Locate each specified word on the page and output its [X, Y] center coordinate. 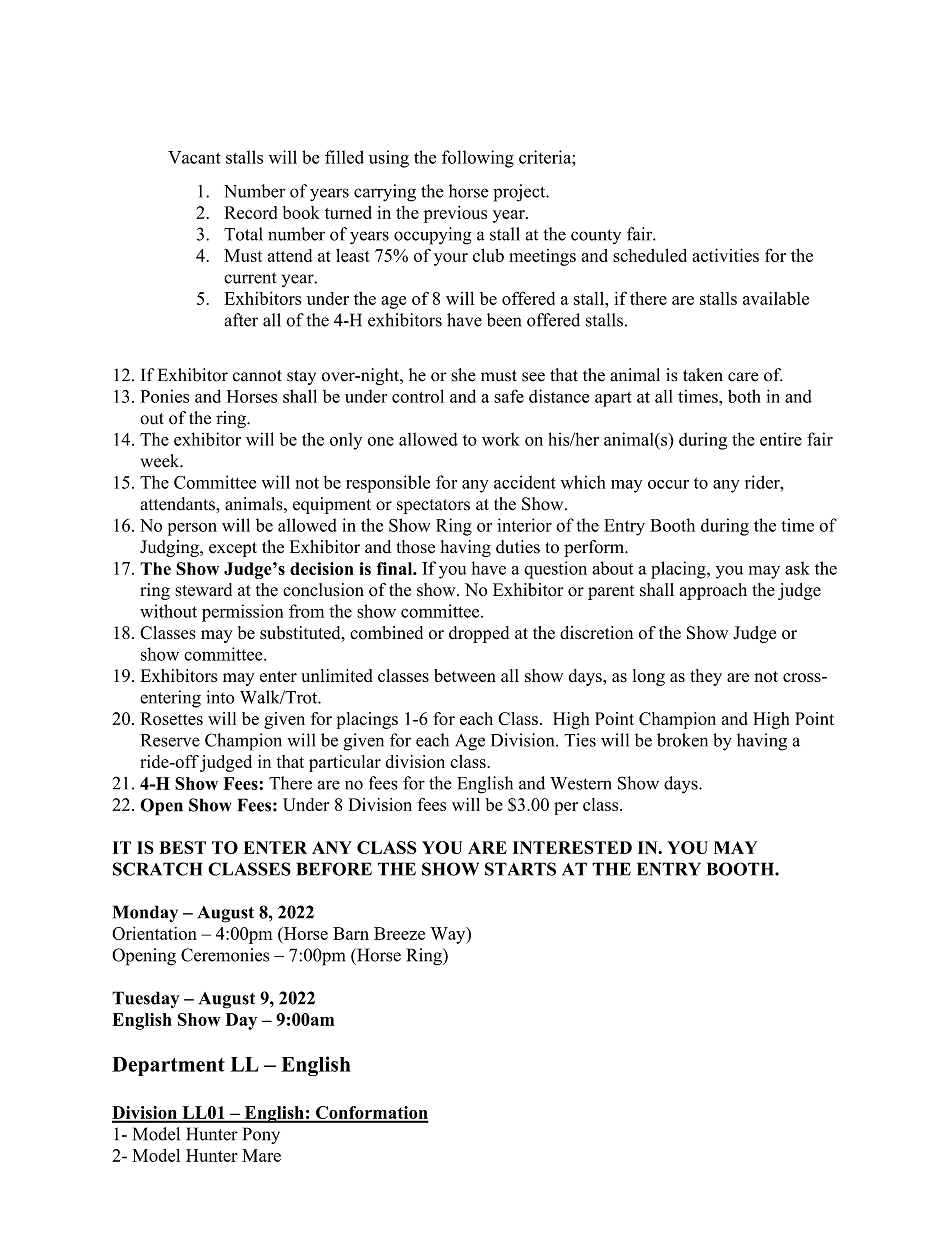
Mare [261, 1155]
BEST [183, 847]
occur [668, 484]
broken [682, 740]
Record [251, 212]
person [192, 529]
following [478, 159]
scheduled [650, 255]
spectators [433, 506]
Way [449, 935]
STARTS [520, 869]
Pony [261, 1135]
